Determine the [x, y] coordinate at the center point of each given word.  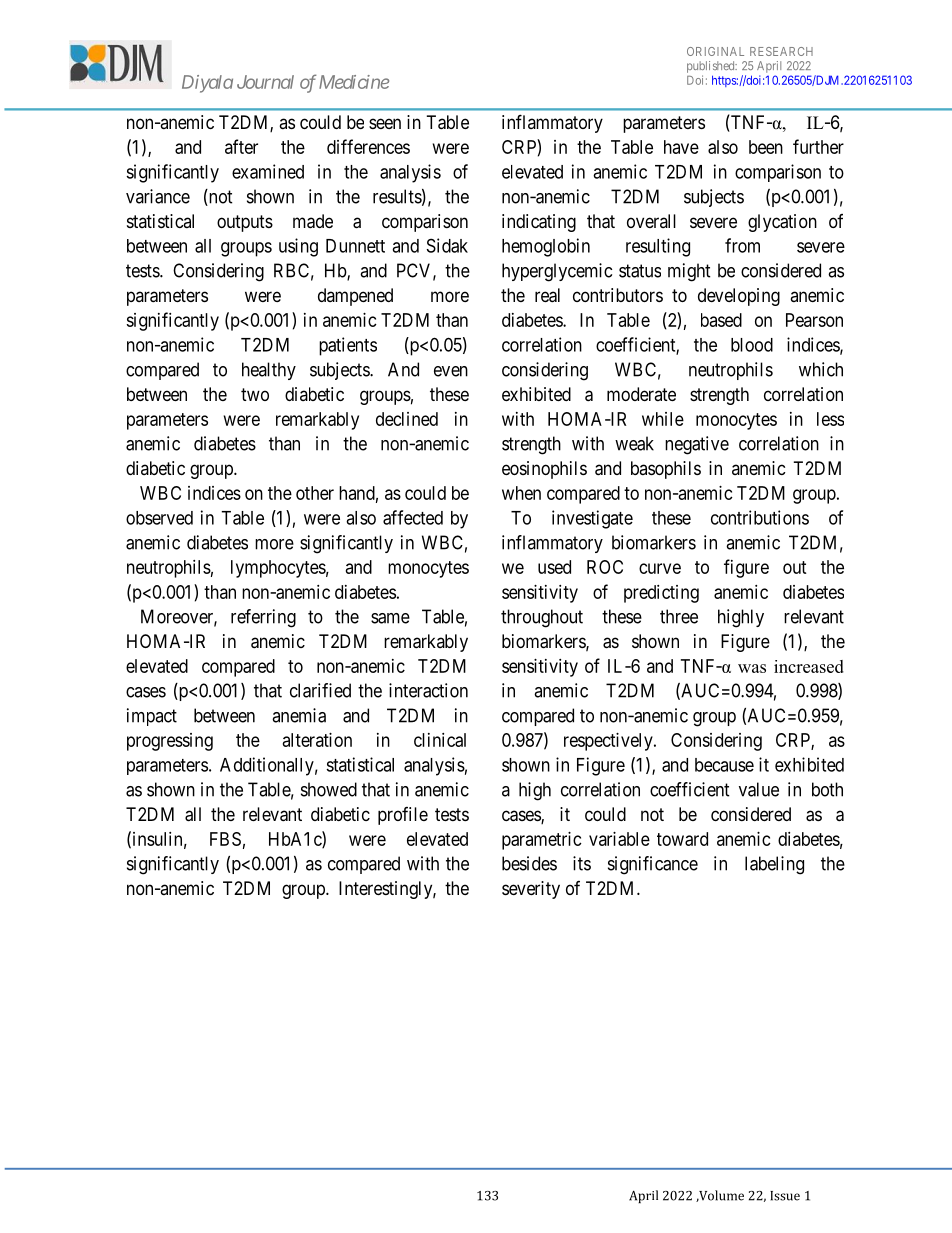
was [752, 668]
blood [752, 345]
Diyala [207, 84]
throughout [542, 618]
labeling [774, 865]
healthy [269, 371]
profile [403, 816]
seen [385, 123]
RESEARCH [781, 51]
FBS [225, 839]
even [451, 371]
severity [531, 890]
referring [263, 618]
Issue [785, 1196]
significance [653, 865]
